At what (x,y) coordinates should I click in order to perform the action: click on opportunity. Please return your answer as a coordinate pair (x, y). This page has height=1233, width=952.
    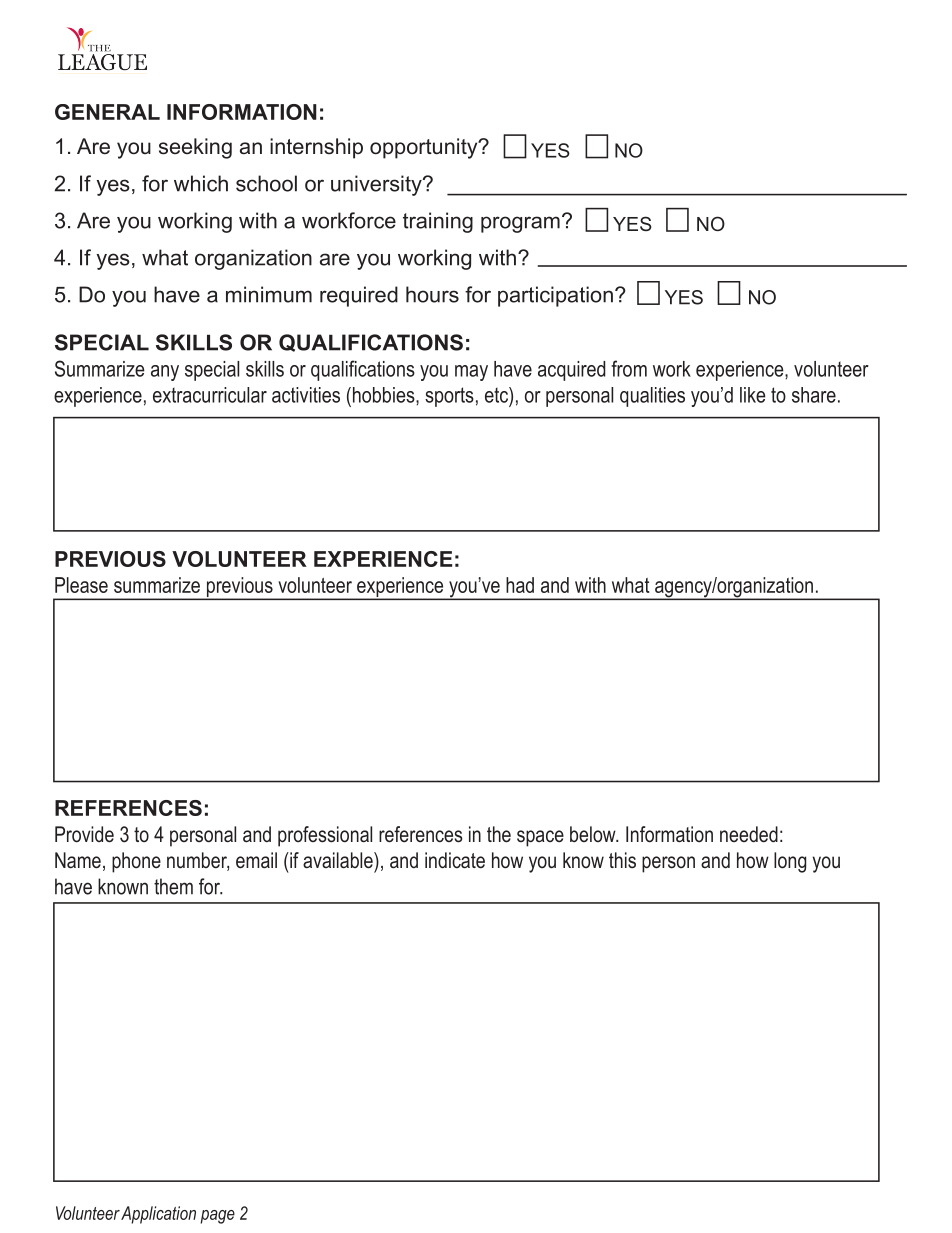
    Looking at the image, I should click on (425, 148).
